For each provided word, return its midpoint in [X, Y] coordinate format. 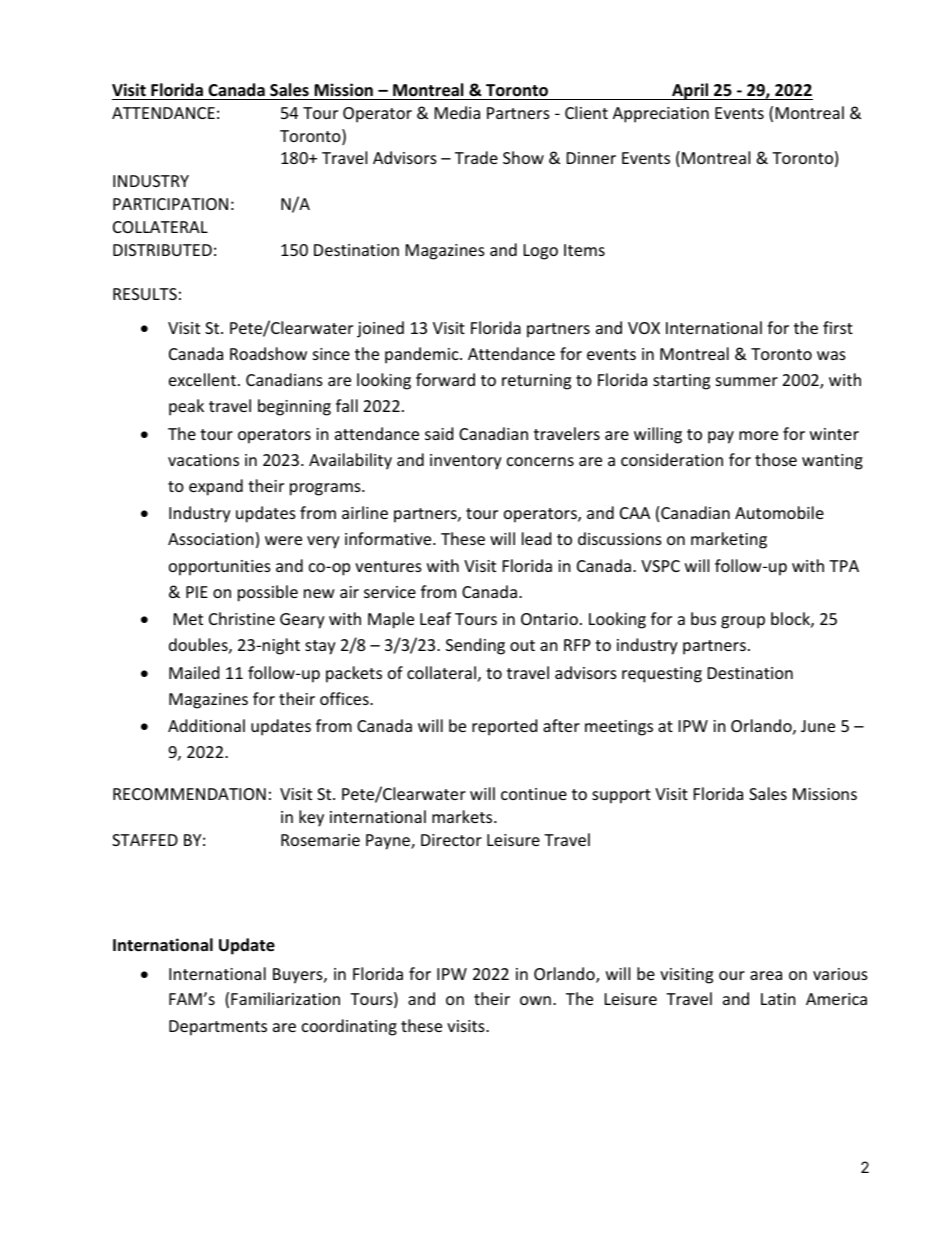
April [690, 91]
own [535, 1000]
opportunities [220, 568]
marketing [729, 540]
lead [536, 538]
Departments [218, 1028]
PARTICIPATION [170, 204]
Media [457, 112]
